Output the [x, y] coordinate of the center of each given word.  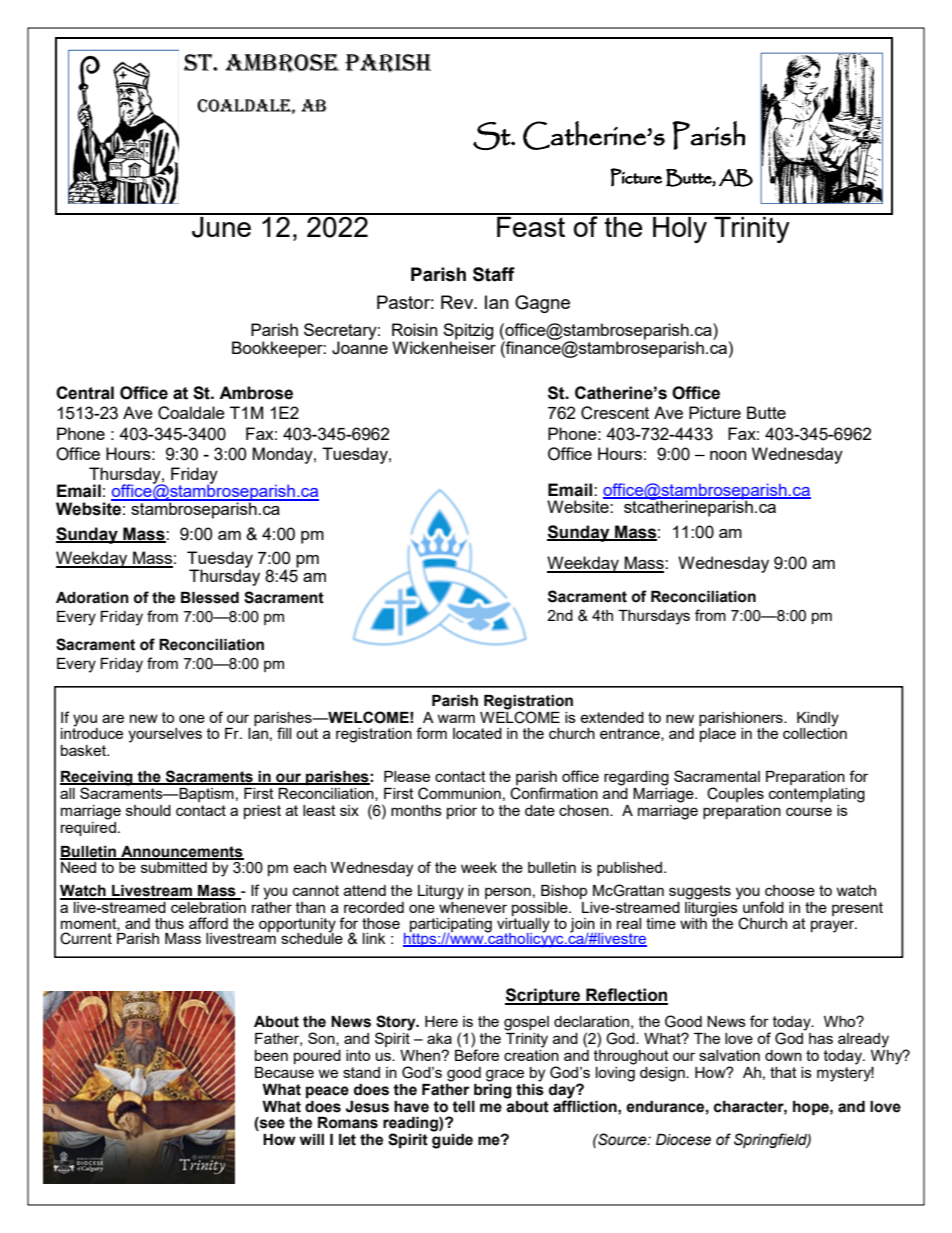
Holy [680, 228]
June [221, 226]
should [148, 810]
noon [728, 455]
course [809, 811]
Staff [494, 274]
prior [462, 812]
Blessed [210, 598]
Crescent [615, 413]
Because [284, 1072]
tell [463, 1107]
